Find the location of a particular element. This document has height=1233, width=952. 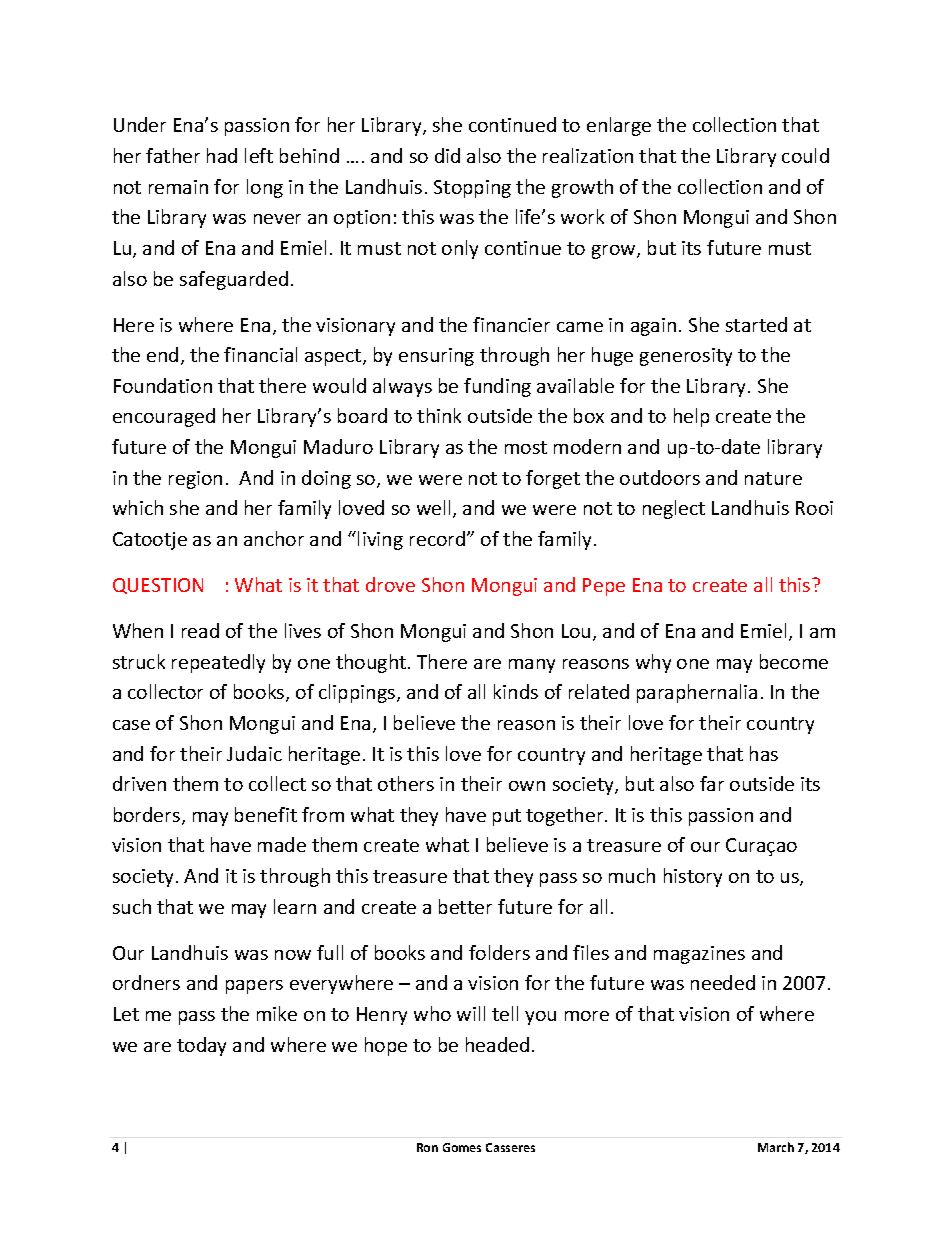

could is located at coordinates (805, 155).
